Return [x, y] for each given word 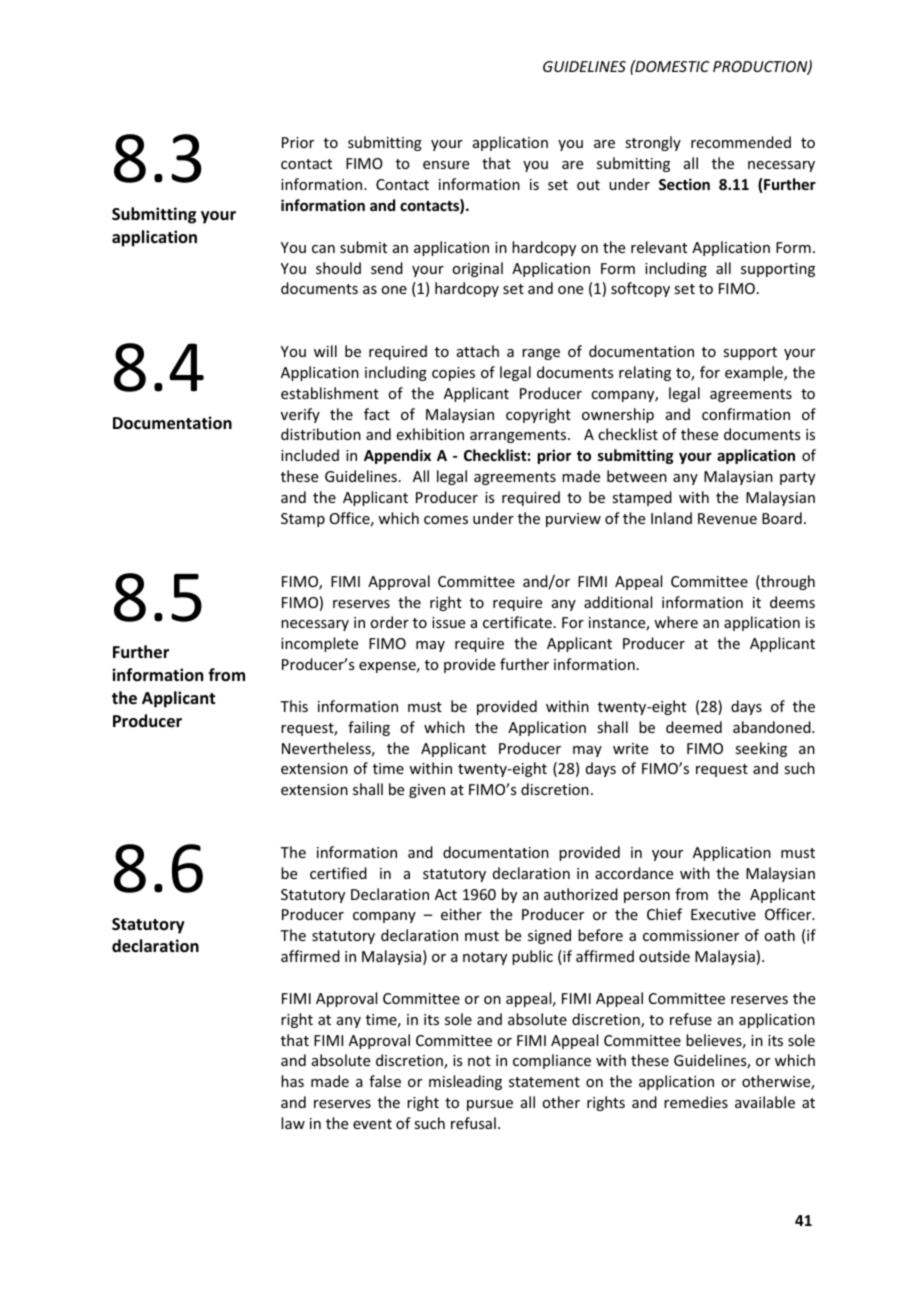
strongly [653, 143]
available [765, 1102]
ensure [446, 165]
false [385, 1081]
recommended [741, 142]
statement [544, 1082]
